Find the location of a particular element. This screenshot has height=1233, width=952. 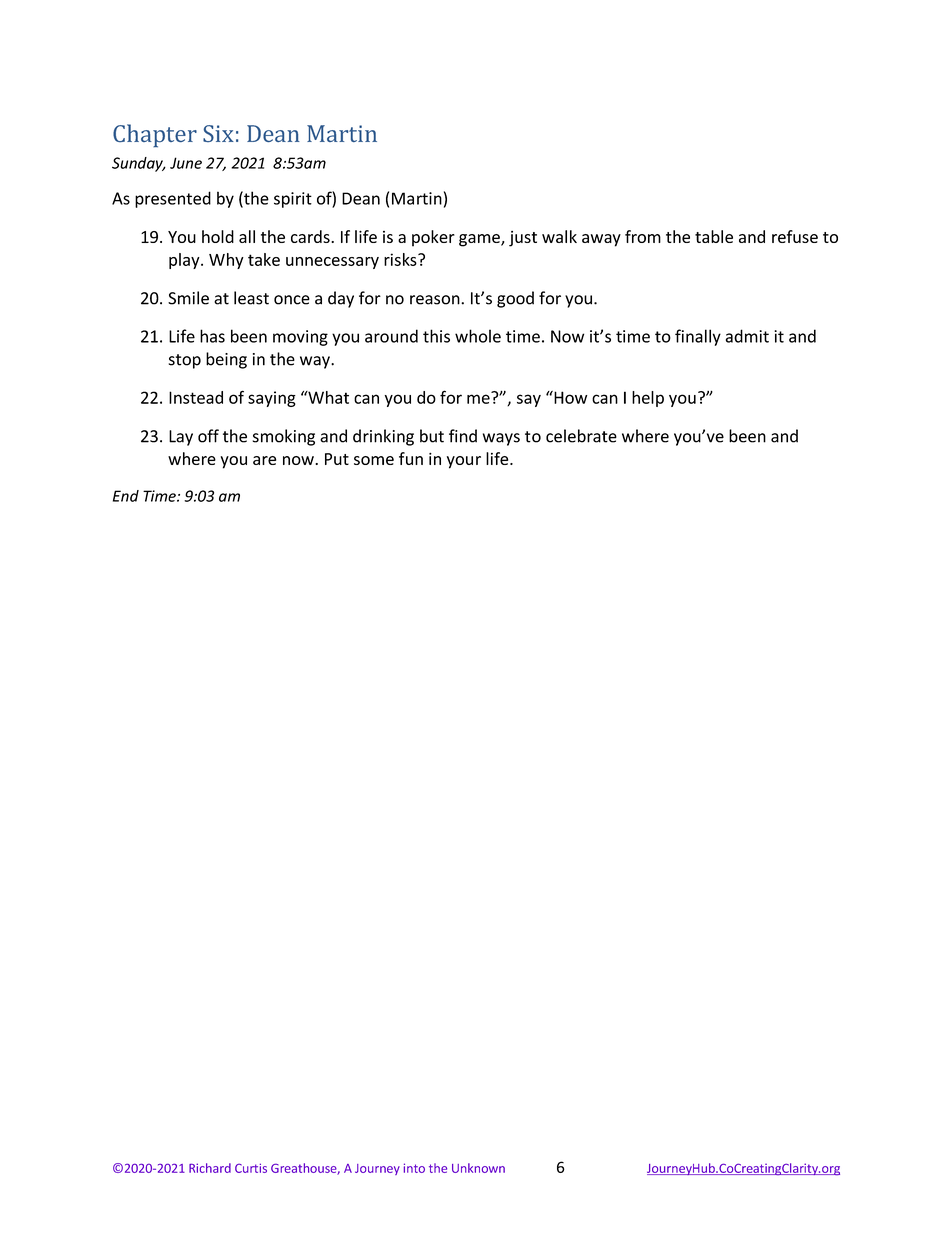

poker is located at coordinates (433, 238).
